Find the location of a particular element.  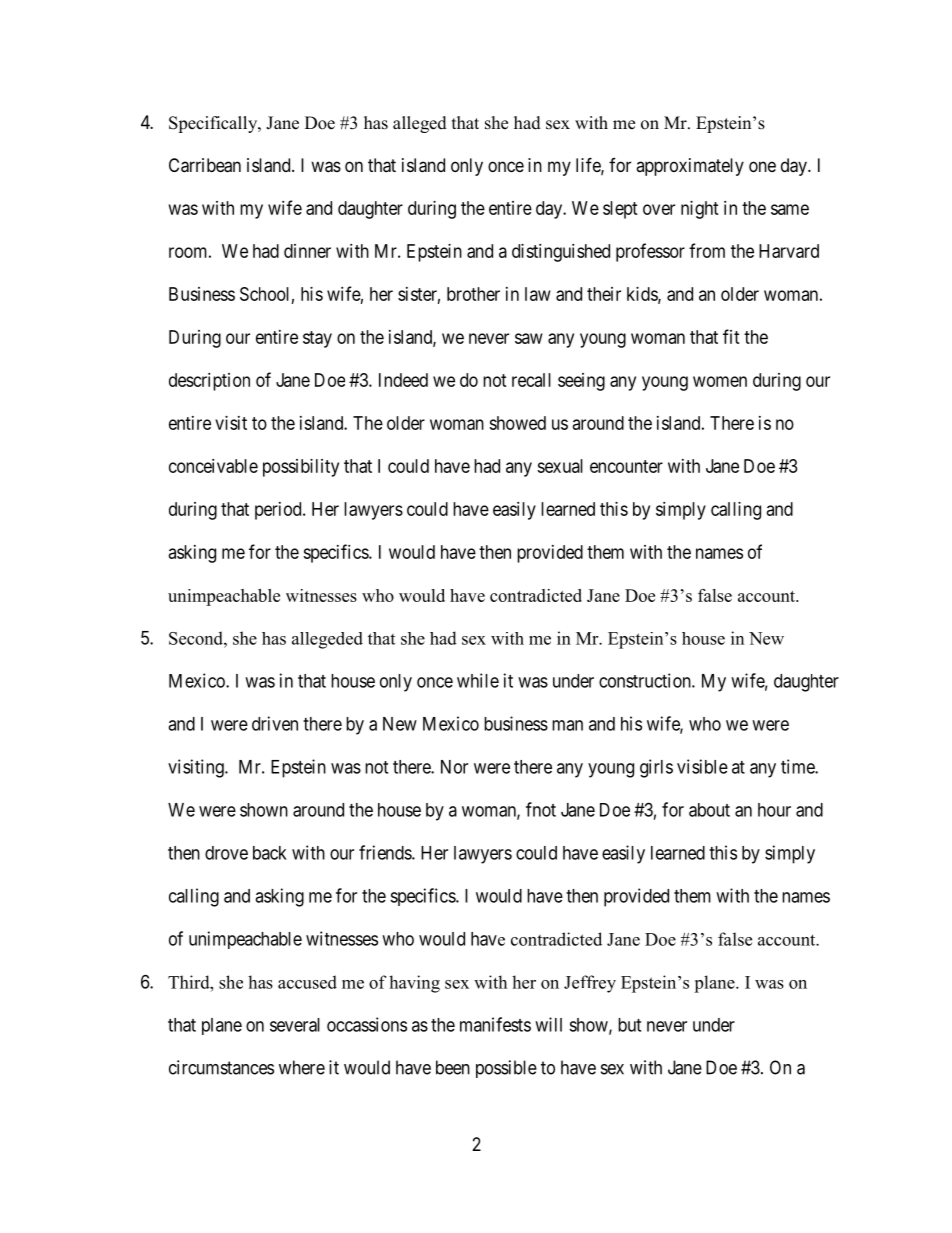

while is located at coordinates (478, 680).
